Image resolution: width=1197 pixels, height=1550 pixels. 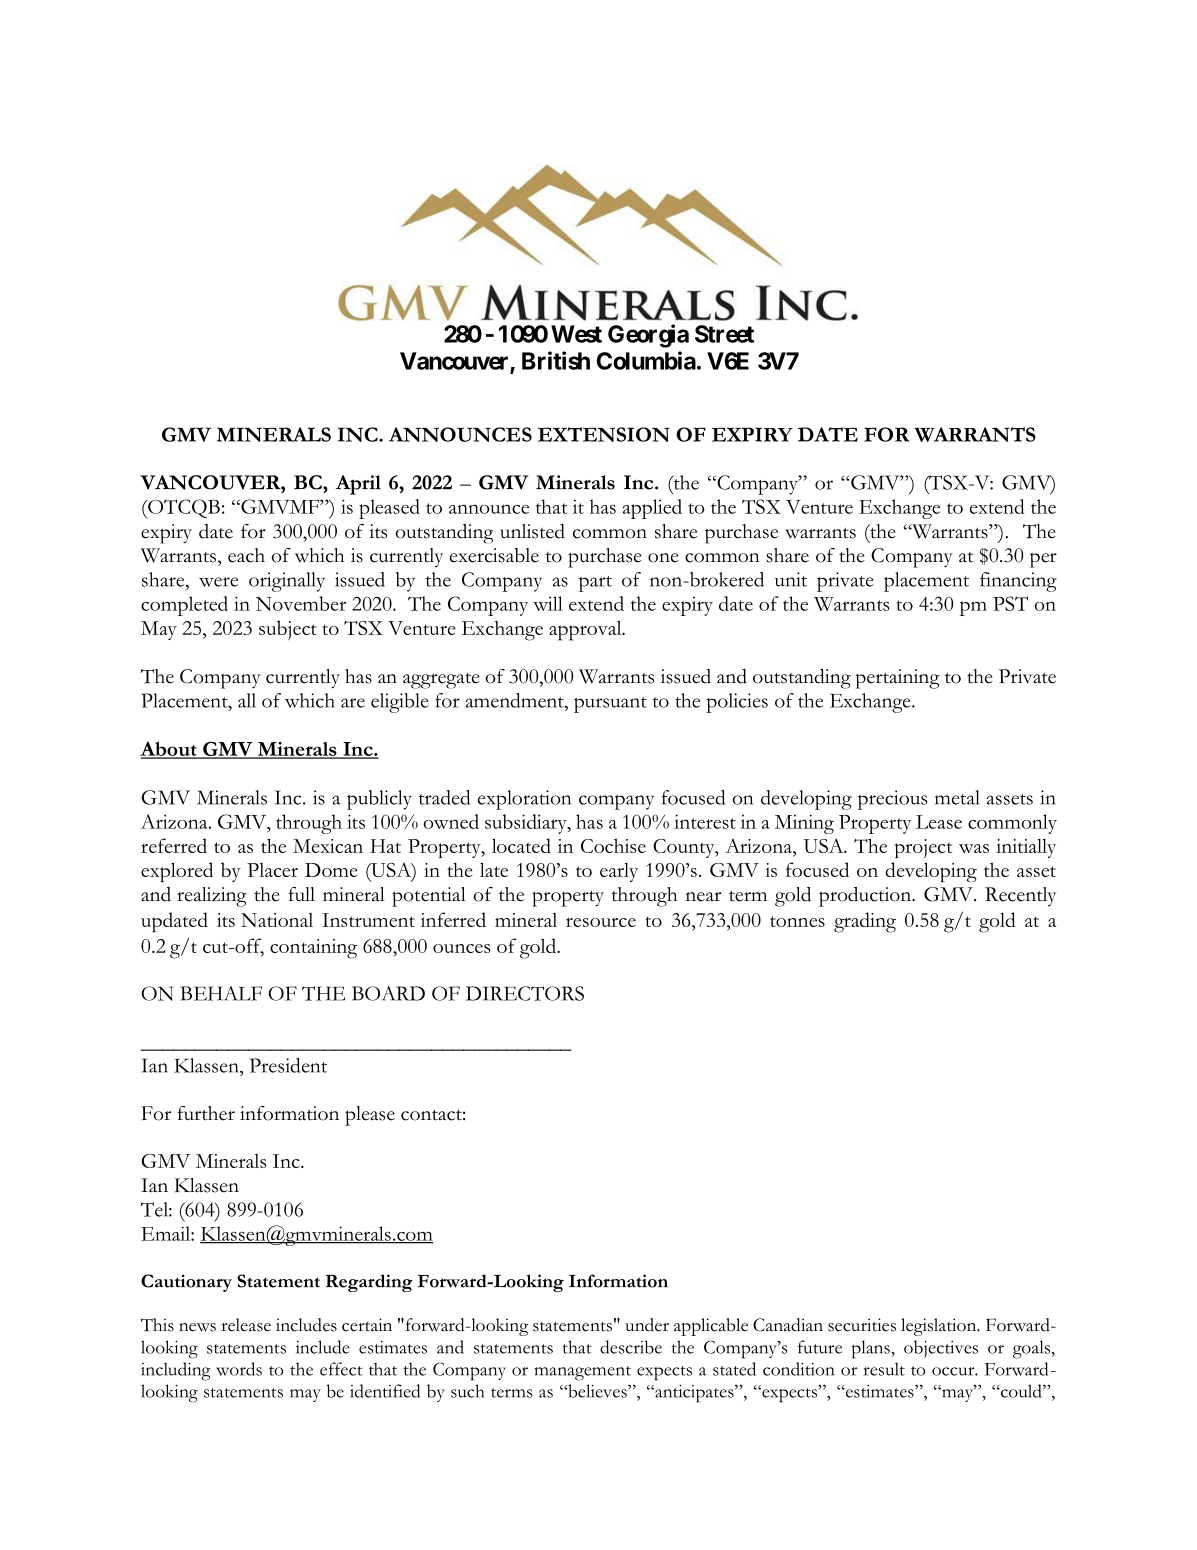 What do you see at coordinates (525, 993) in the screenshot?
I see `DIRECTORS` at bounding box center [525, 993].
